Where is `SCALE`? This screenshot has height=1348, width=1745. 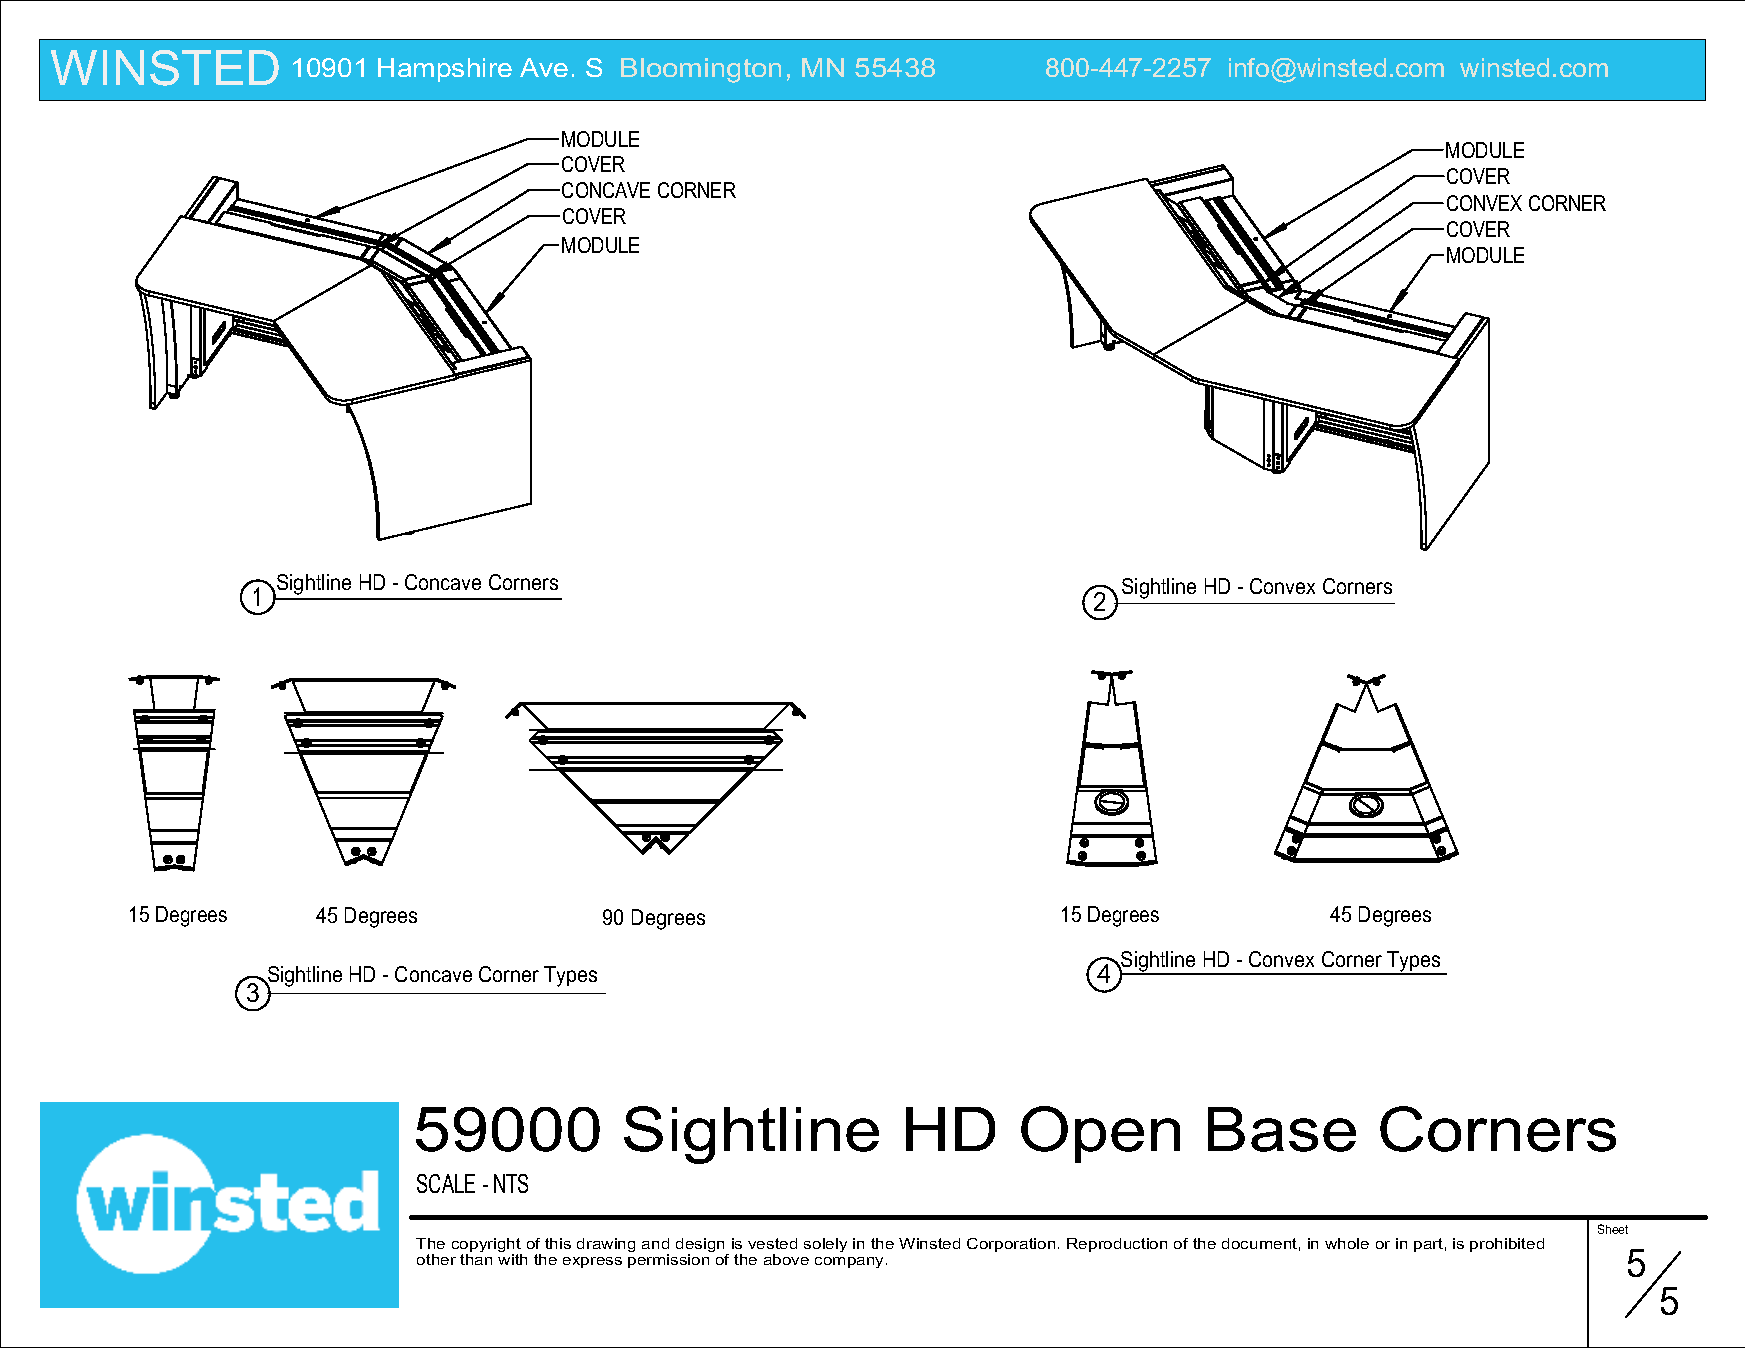 SCALE is located at coordinates (446, 1183).
